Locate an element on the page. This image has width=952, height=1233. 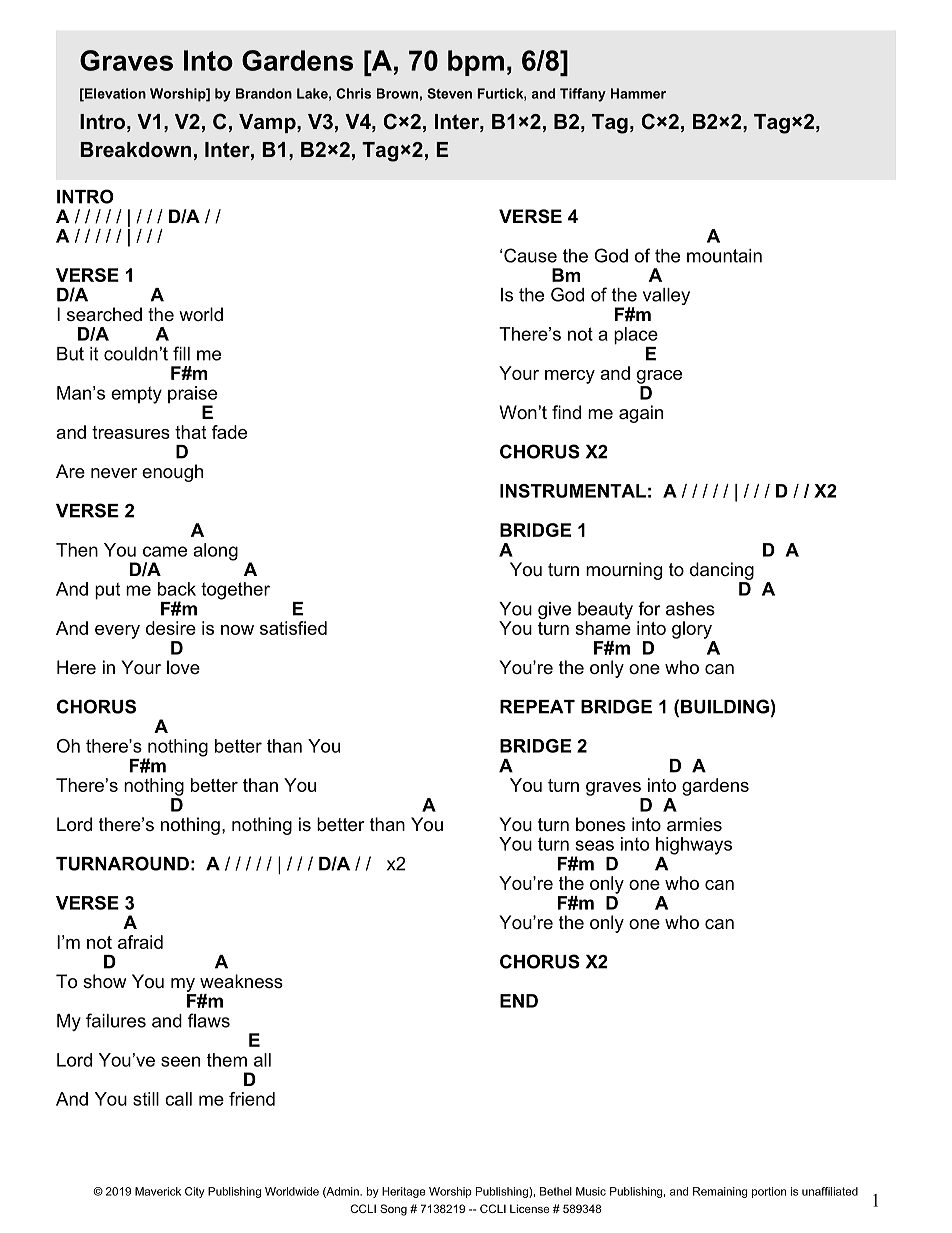
Remaining is located at coordinates (720, 1192).
